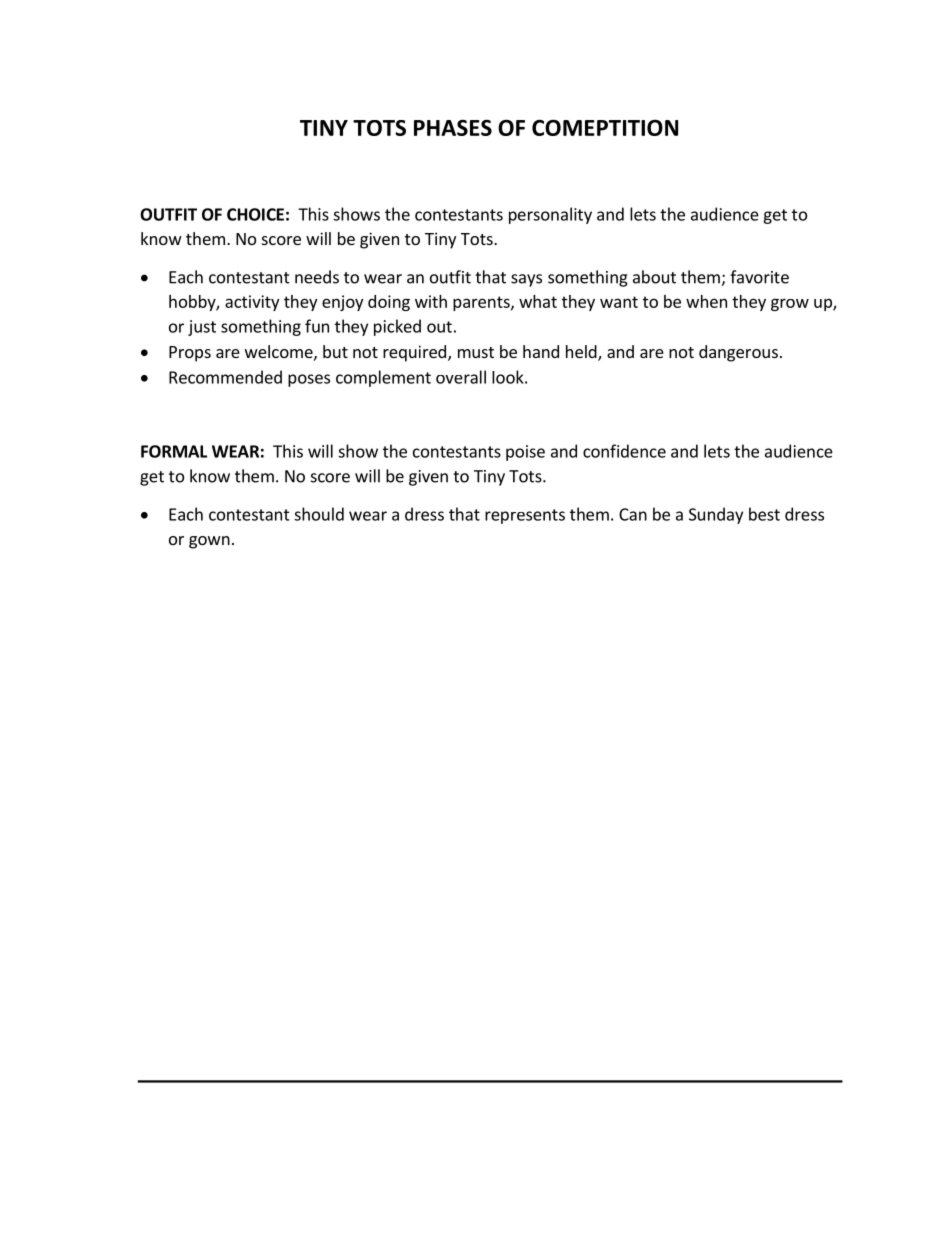  I want to click on personality, so click(550, 215).
